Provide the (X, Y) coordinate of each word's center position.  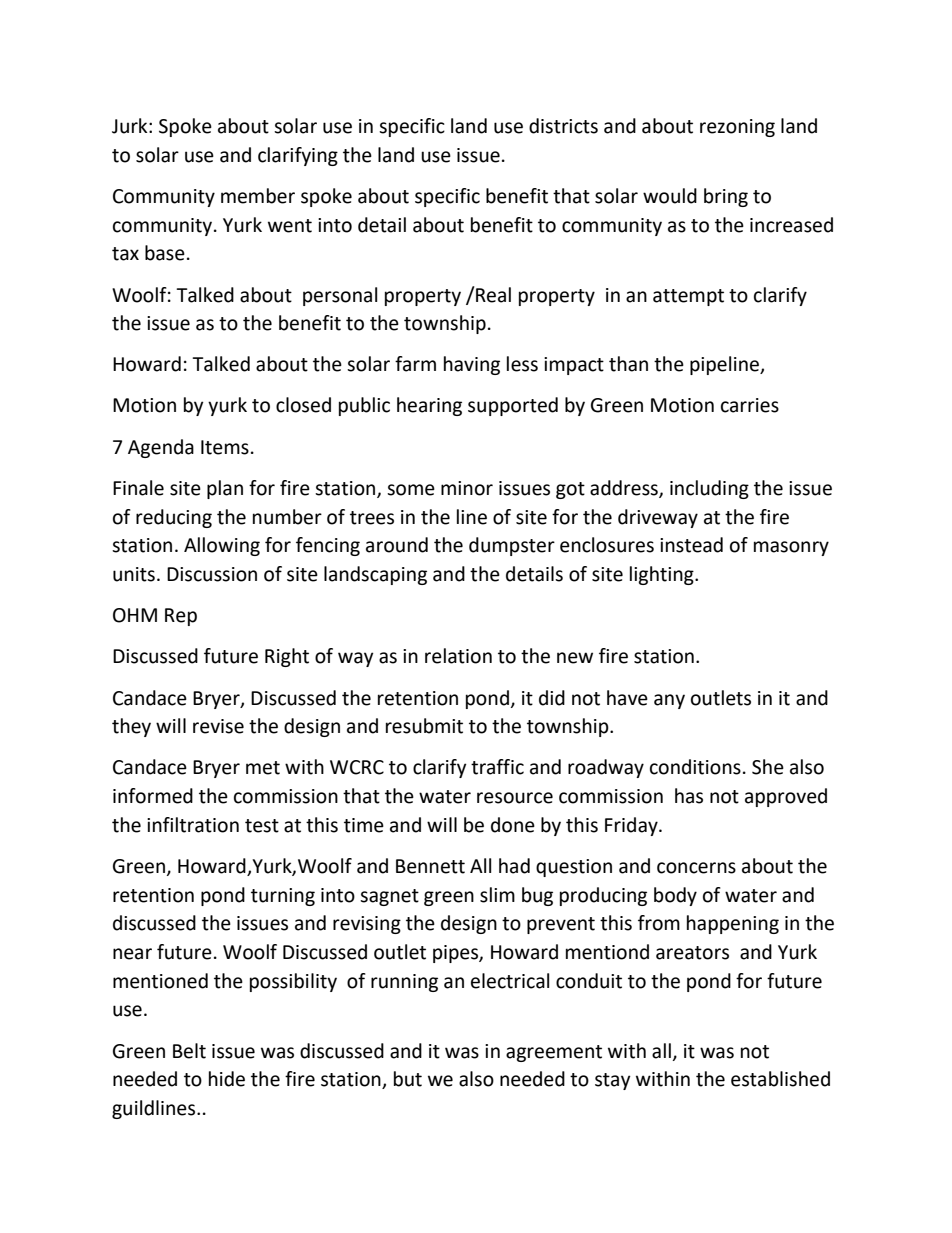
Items (225, 447)
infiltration (193, 825)
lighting (663, 575)
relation (458, 656)
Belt (189, 1051)
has (689, 796)
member (258, 196)
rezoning (737, 128)
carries (750, 405)
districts (563, 126)
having (472, 365)
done (513, 825)
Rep (181, 617)
